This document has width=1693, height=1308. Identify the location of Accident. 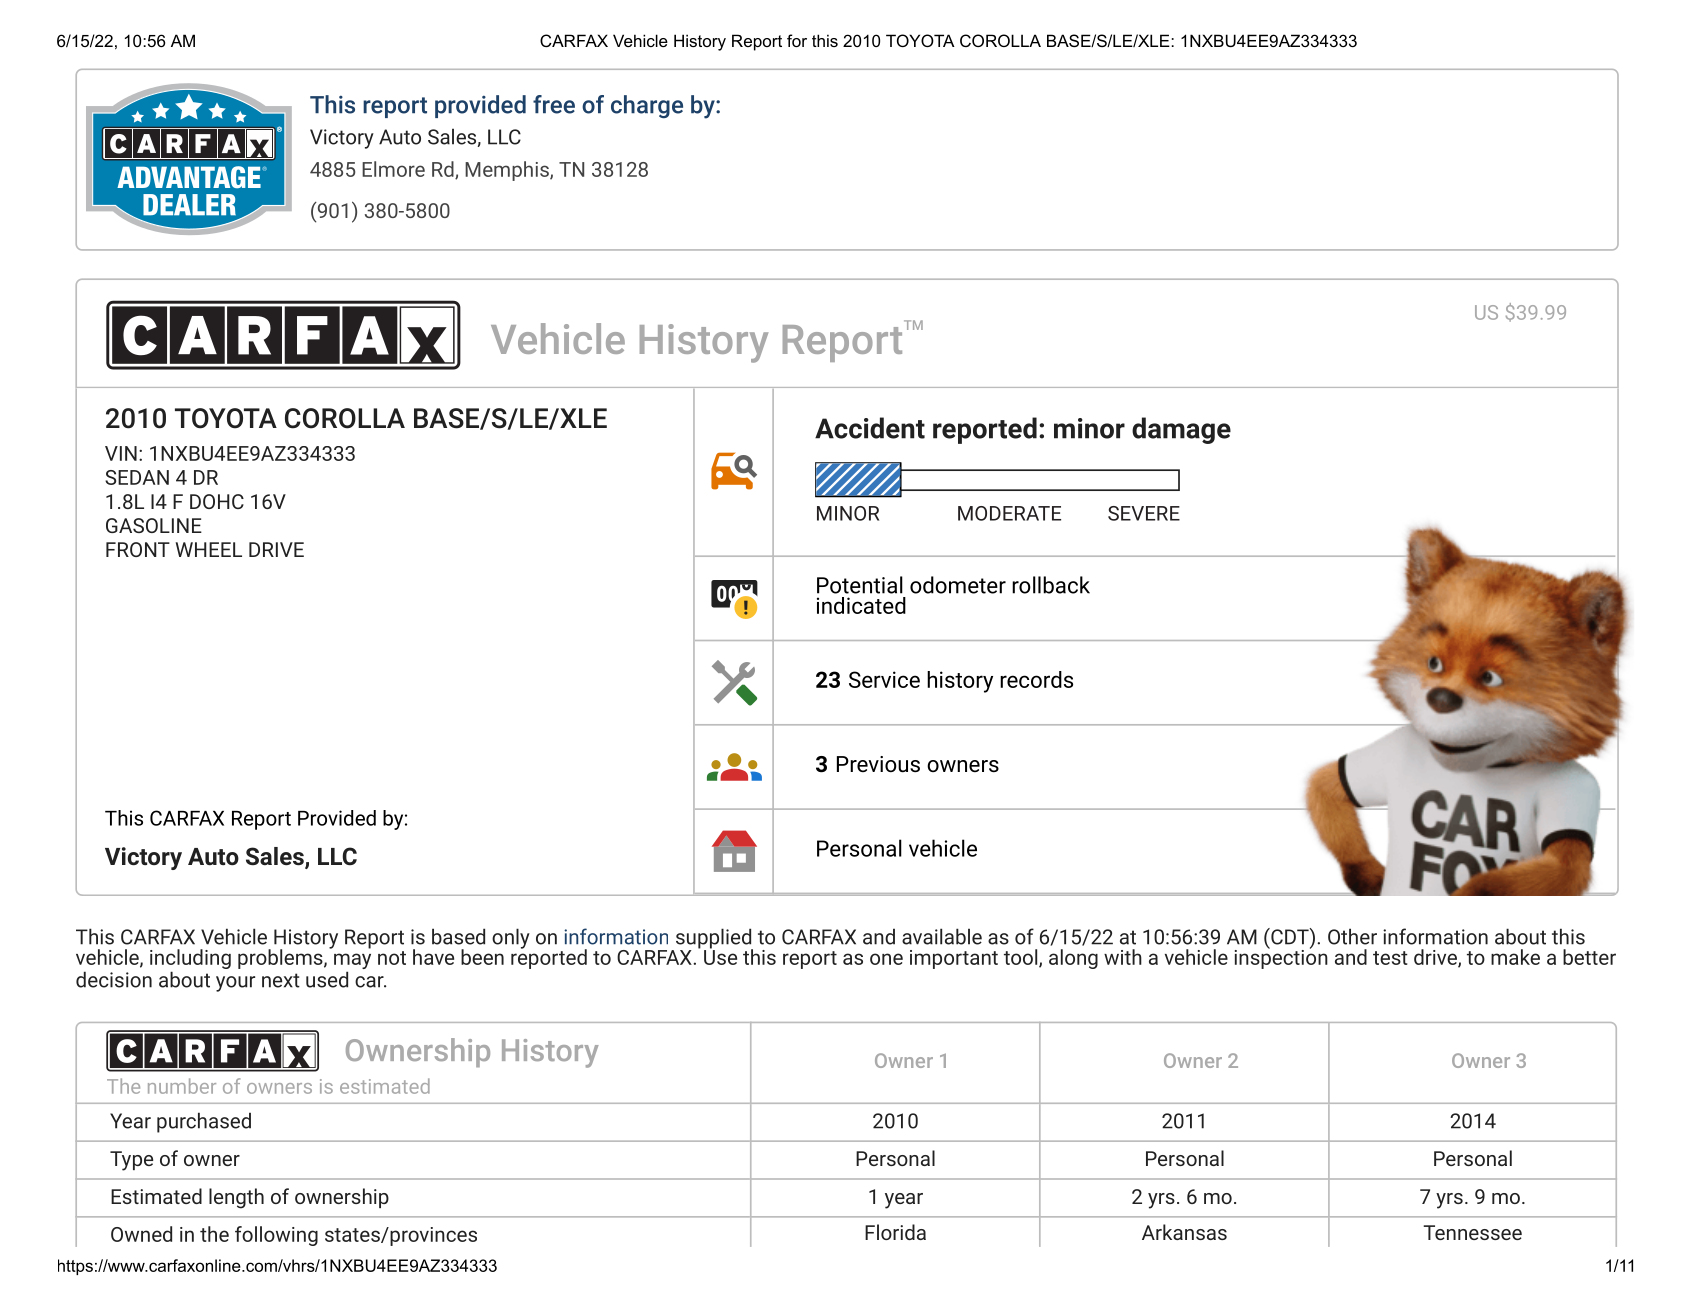
(870, 428).
